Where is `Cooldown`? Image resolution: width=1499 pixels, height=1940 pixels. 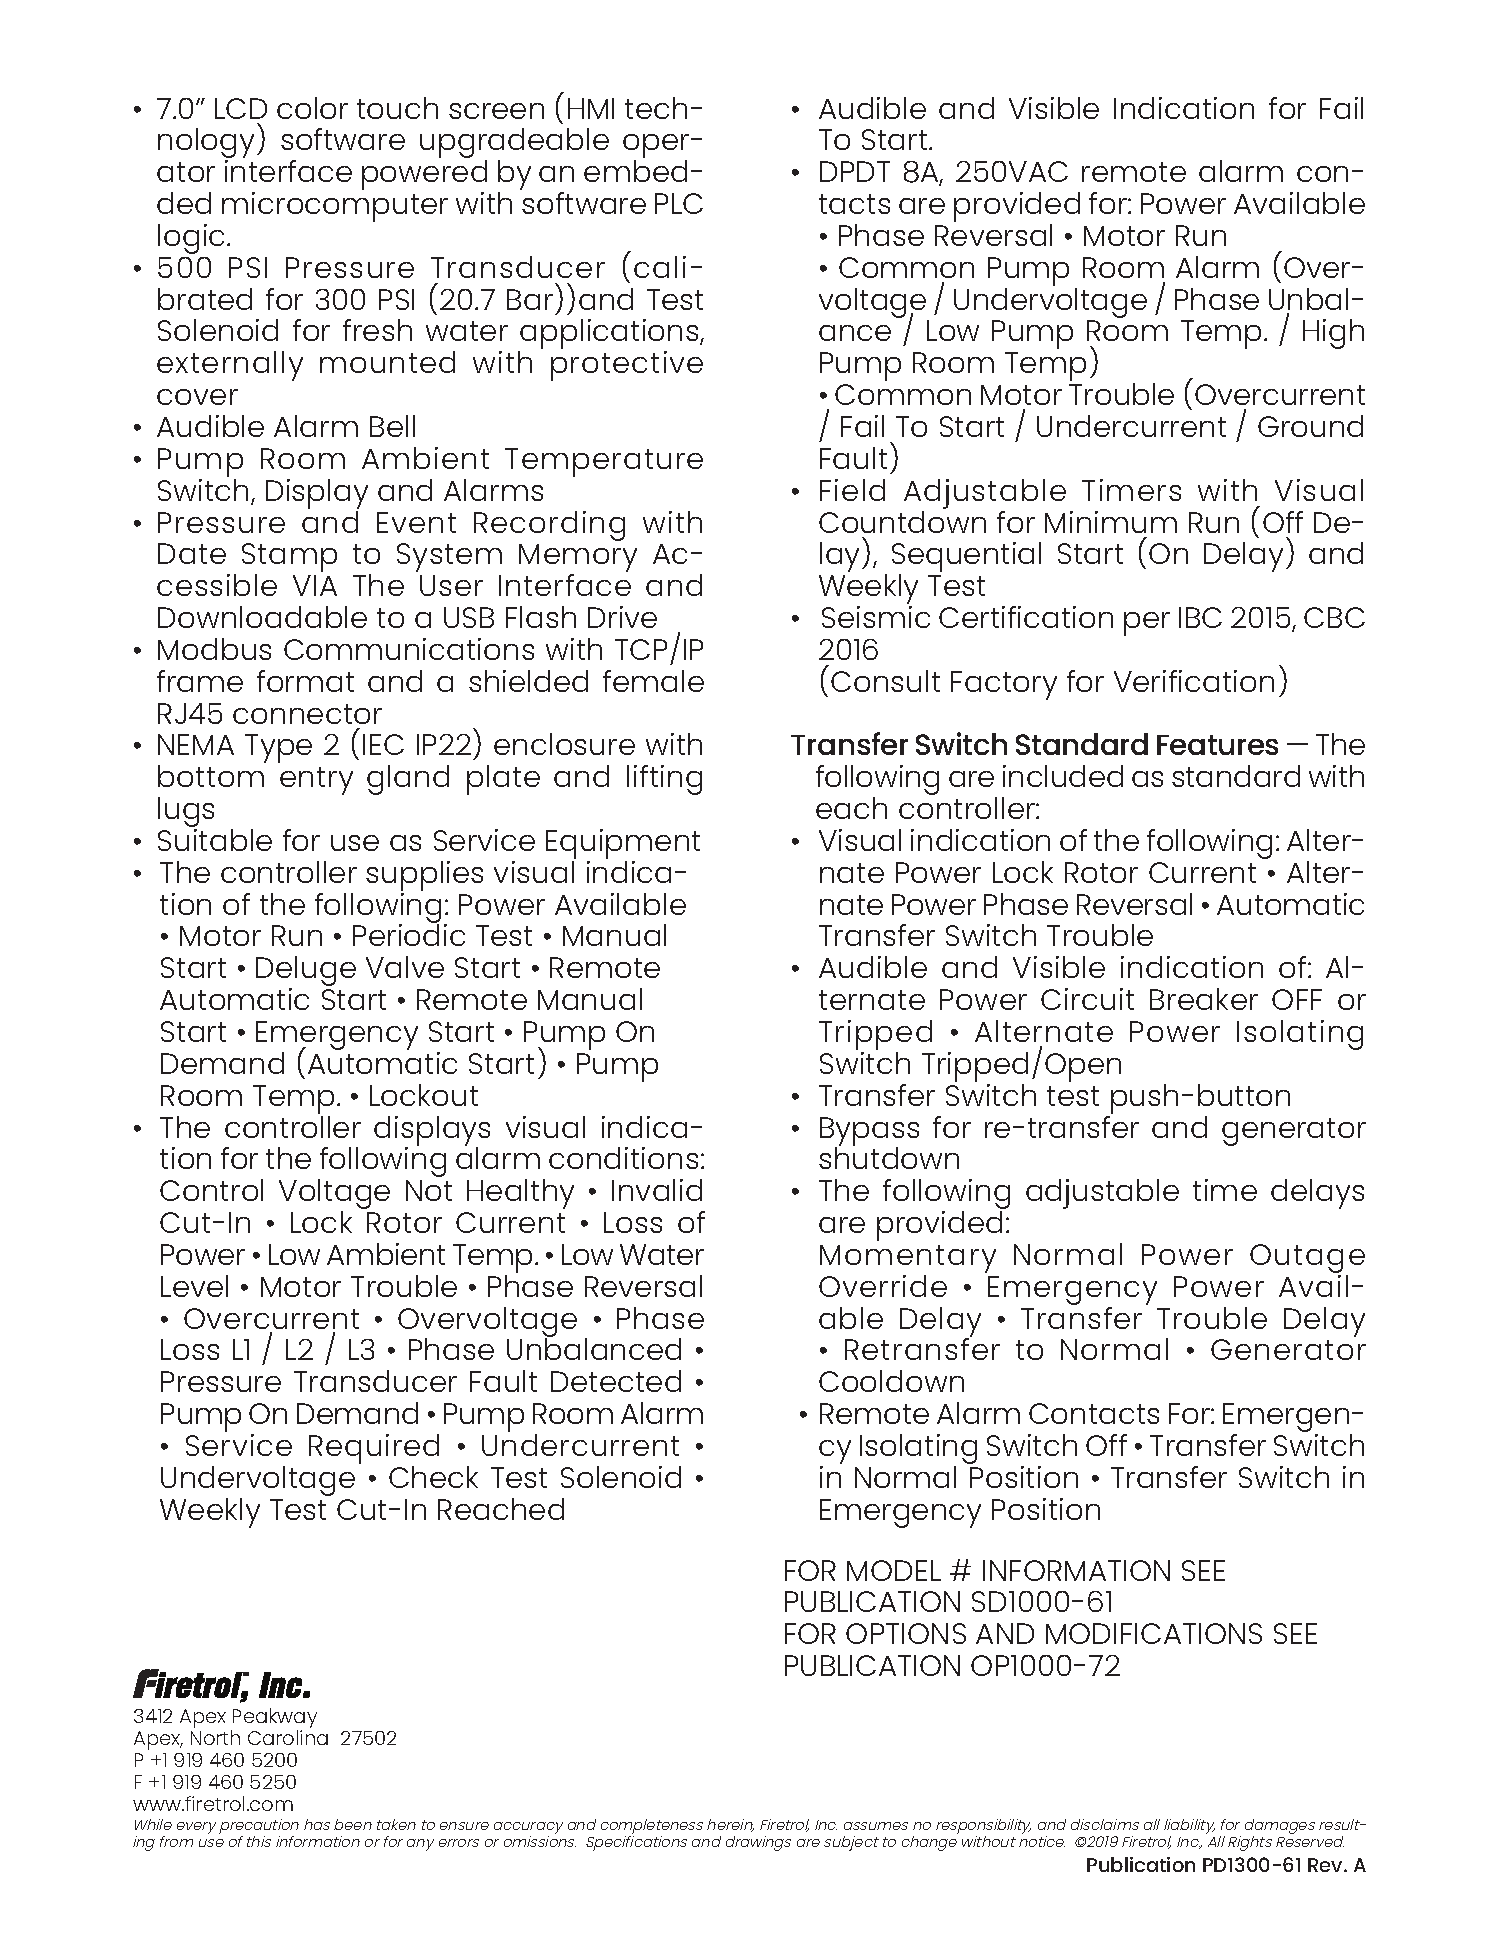 Cooldown is located at coordinates (891, 1381).
